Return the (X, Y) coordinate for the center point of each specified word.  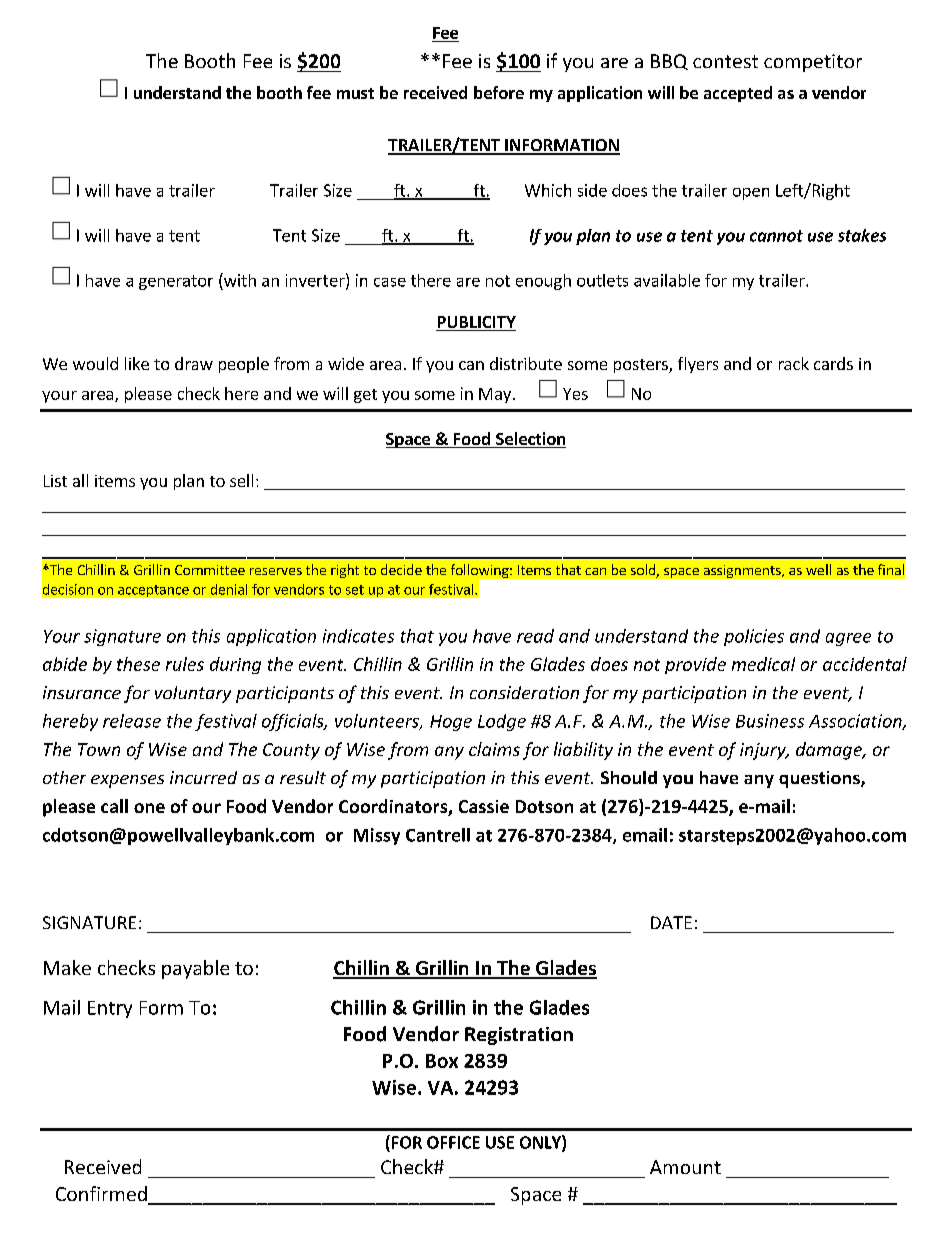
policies (754, 637)
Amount (685, 1167)
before (499, 92)
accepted (738, 94)
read (535, 636)
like (137, 363)
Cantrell (438, 835)
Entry (110, 1009)
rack (794, 363)
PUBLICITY (476, 323)
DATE (671, 922)
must (355, 93)
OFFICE (453, 1142)
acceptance (153, 591)
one (149, 808)
